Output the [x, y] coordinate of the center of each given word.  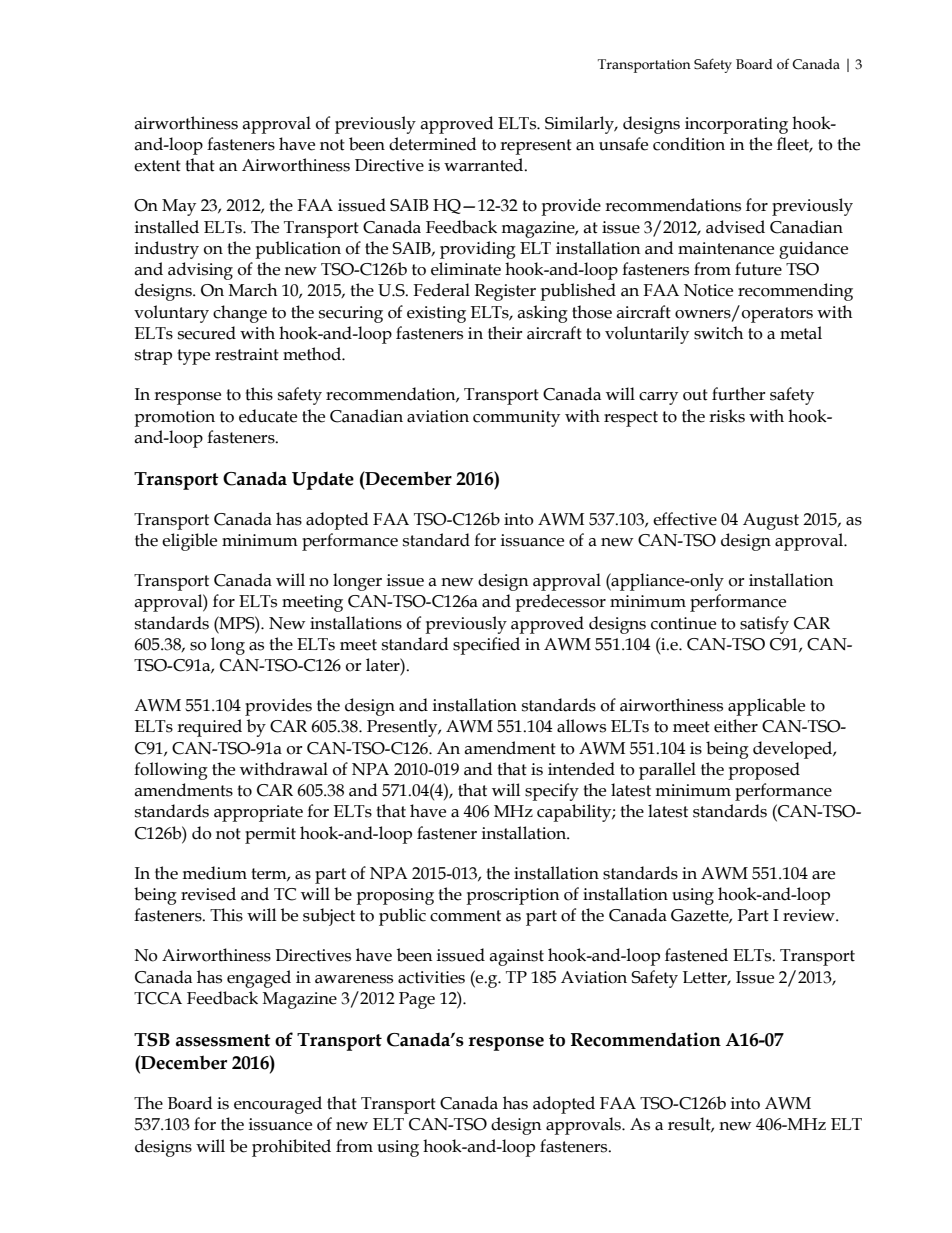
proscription [513, 896]
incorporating [736, 125]
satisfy [764, 625]
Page [417, 1000]
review [810, 915]
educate [268, 416]
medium [214, 873]
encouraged [278, 1105]
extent [157, 166]
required [209, 728]
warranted [485, 165]
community [516, 418]
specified [486, 646]
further [739, 394]
